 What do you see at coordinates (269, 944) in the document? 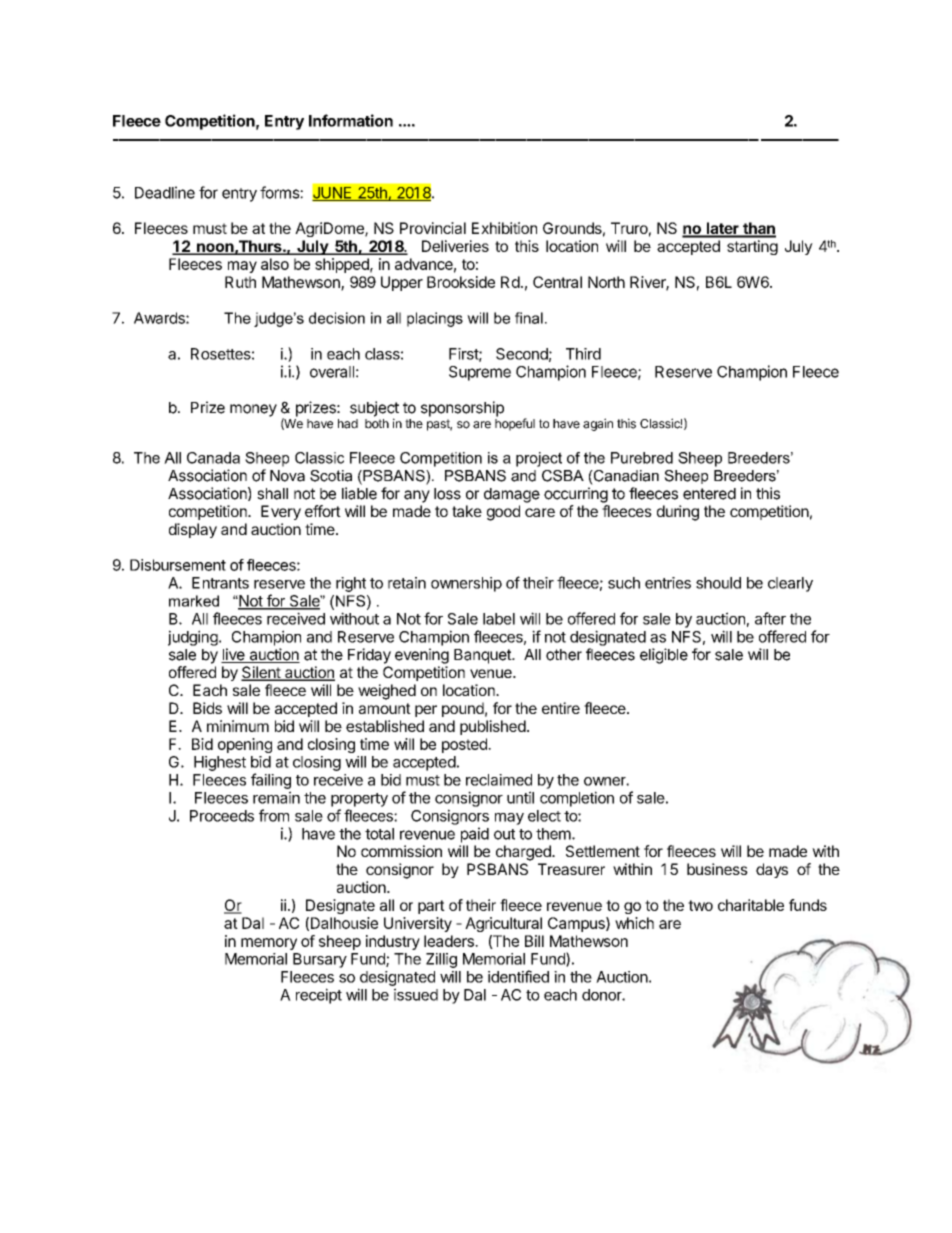
I see `memory` at bounding box center [269, 944].
